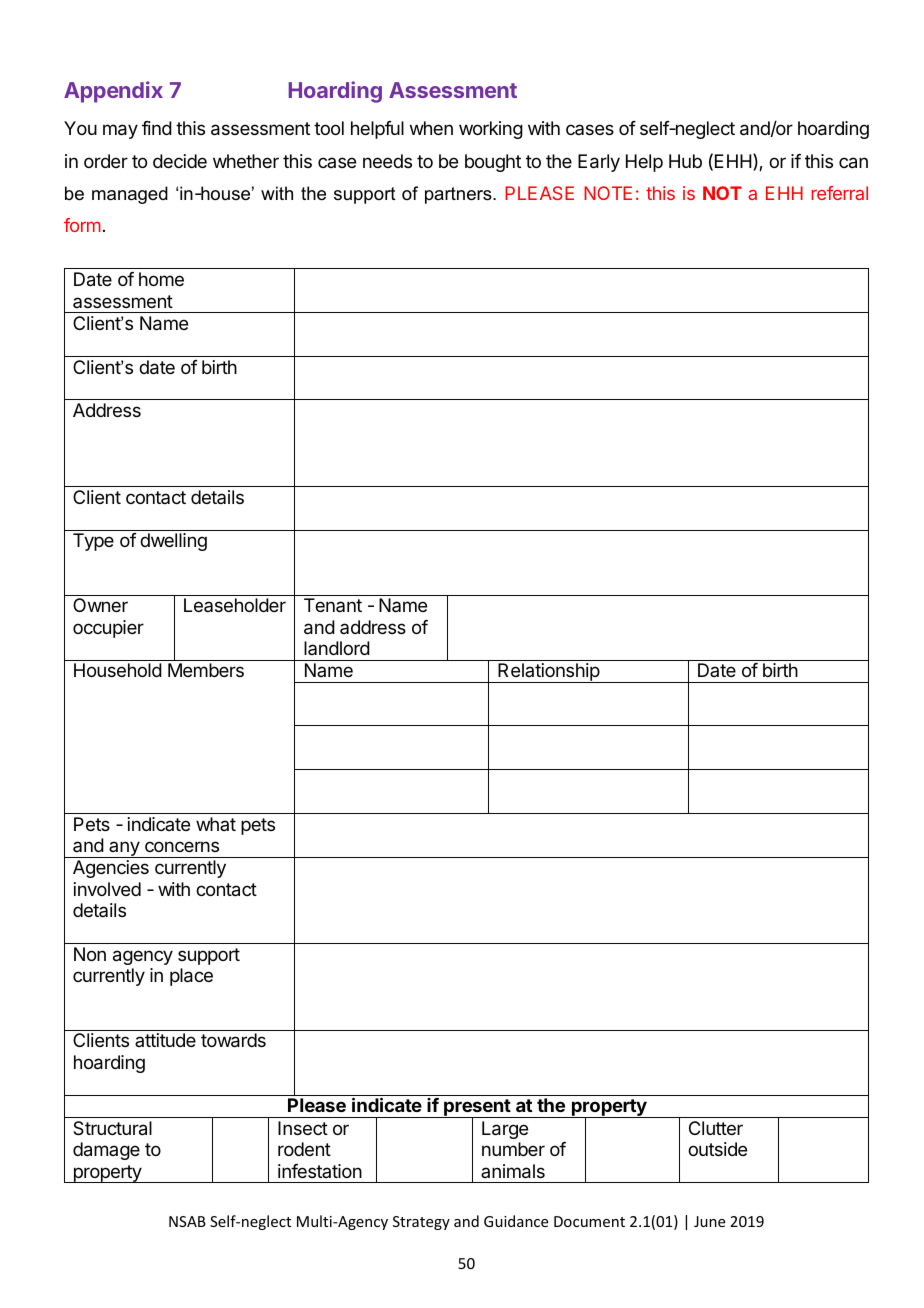 The width and height of the screenshot is (924, 1308). What do you see at coordinates (685, 161) in the screenshot?
I see `Hub` at bounding box center [685, 161].
